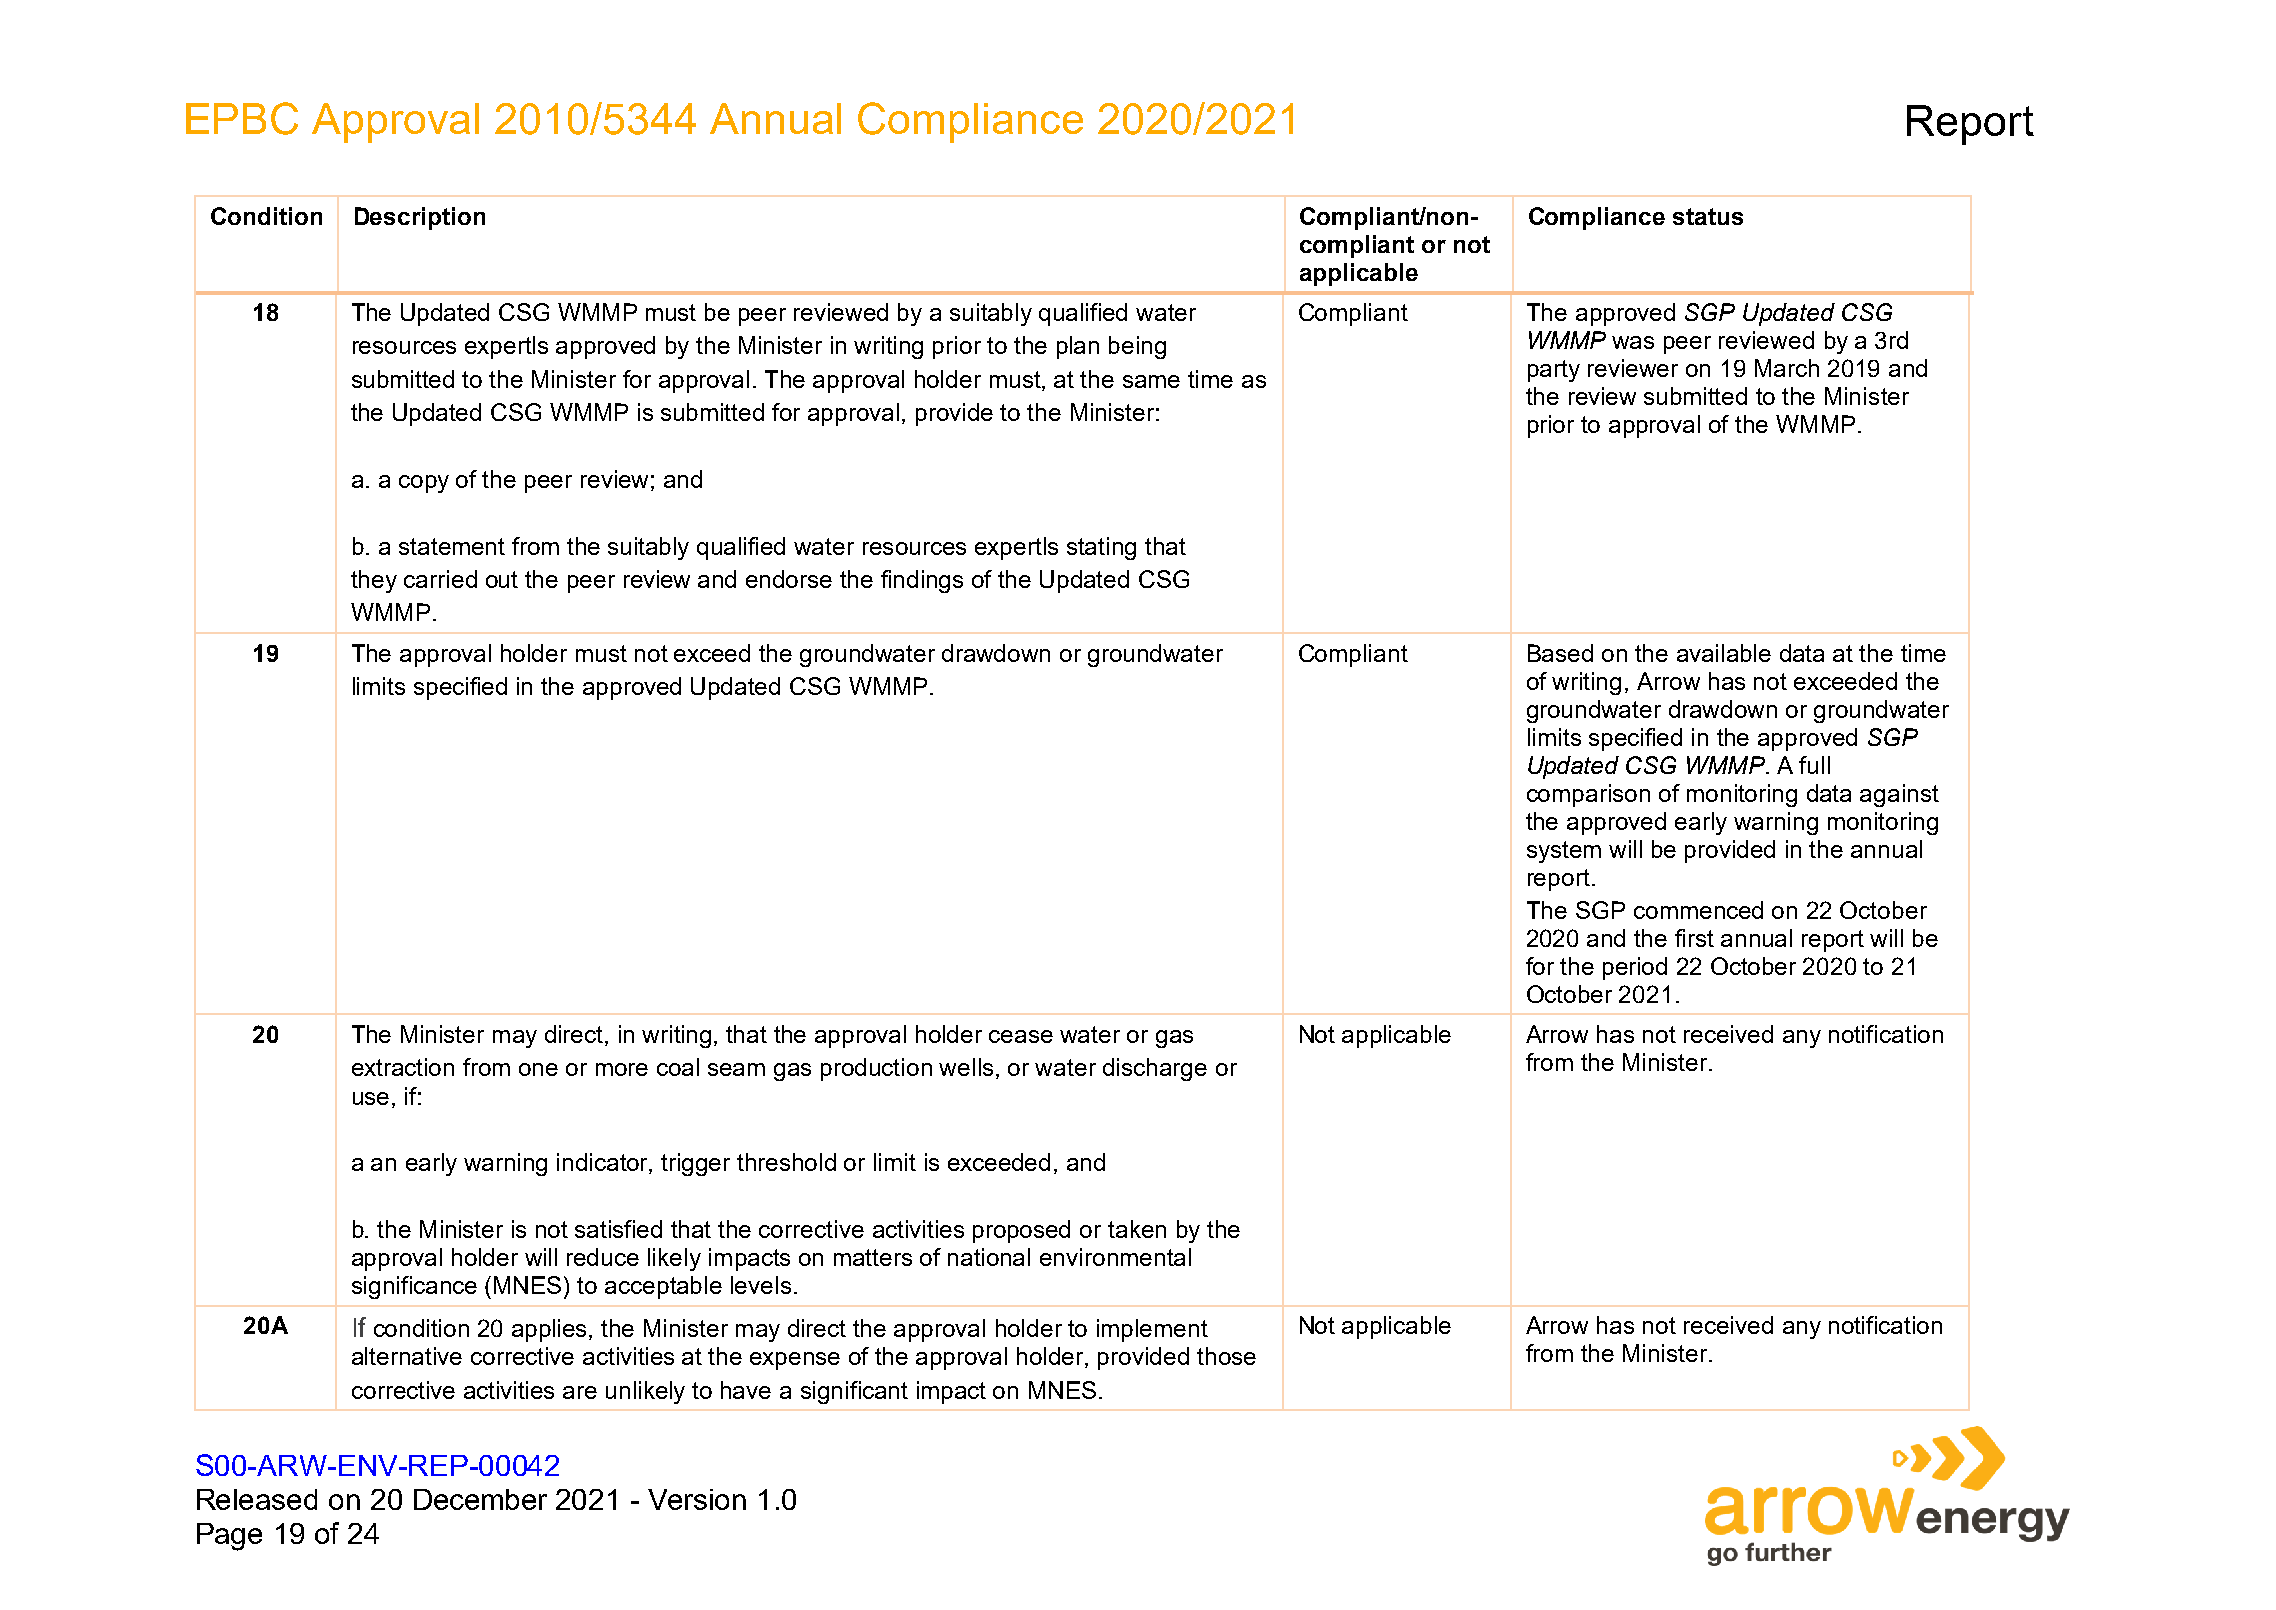  Describe the element at coordinates (403, 1067) in the screenshot. I see `extraction` at that location.
